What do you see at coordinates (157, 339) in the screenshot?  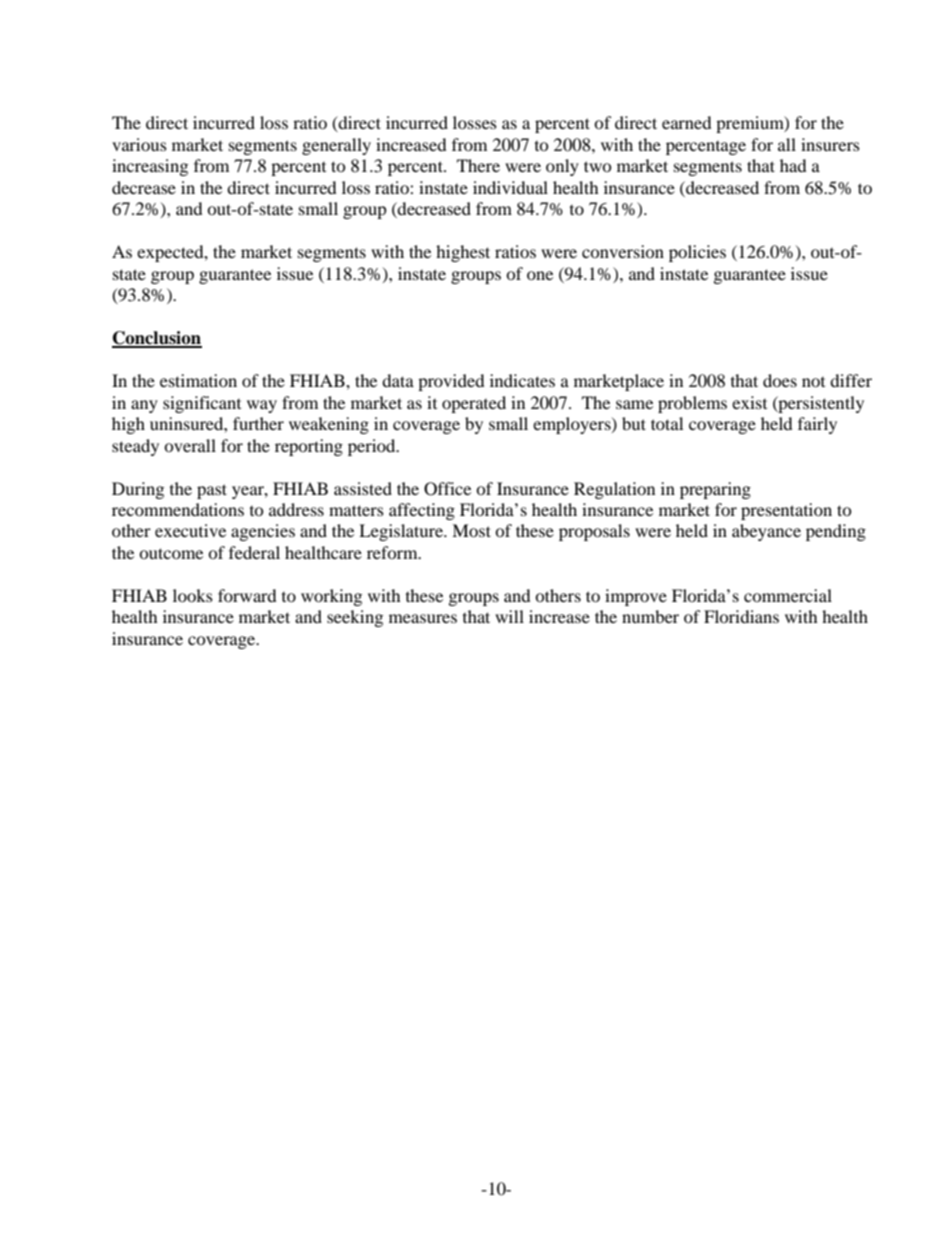 I see `Conclusion` at bounding box center [157, 339].
